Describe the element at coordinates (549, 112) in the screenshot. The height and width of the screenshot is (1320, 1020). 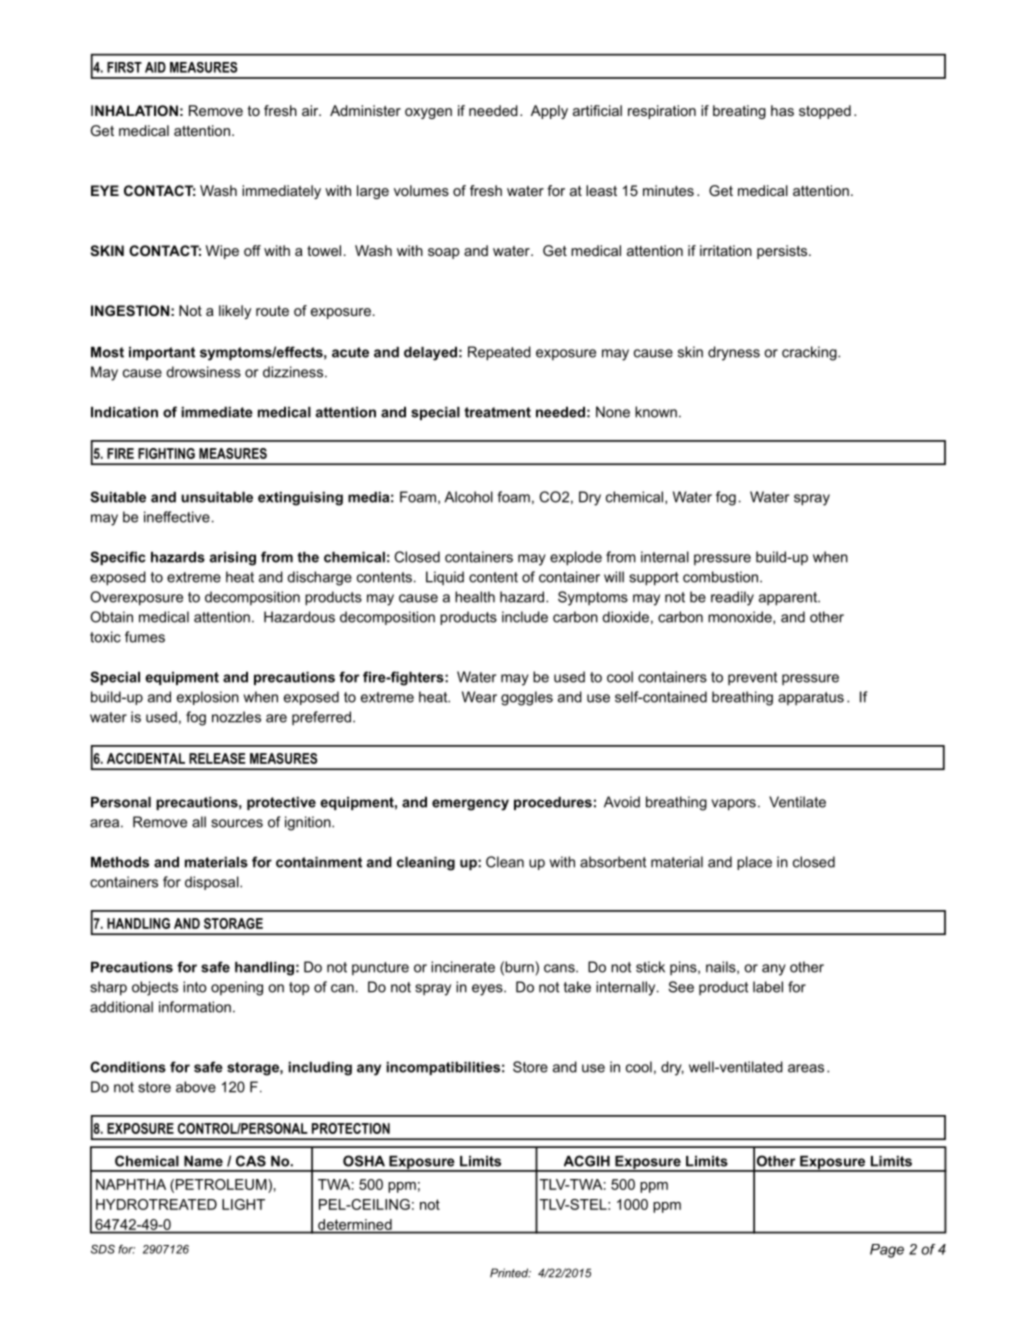
I see `Apply` at that location.
